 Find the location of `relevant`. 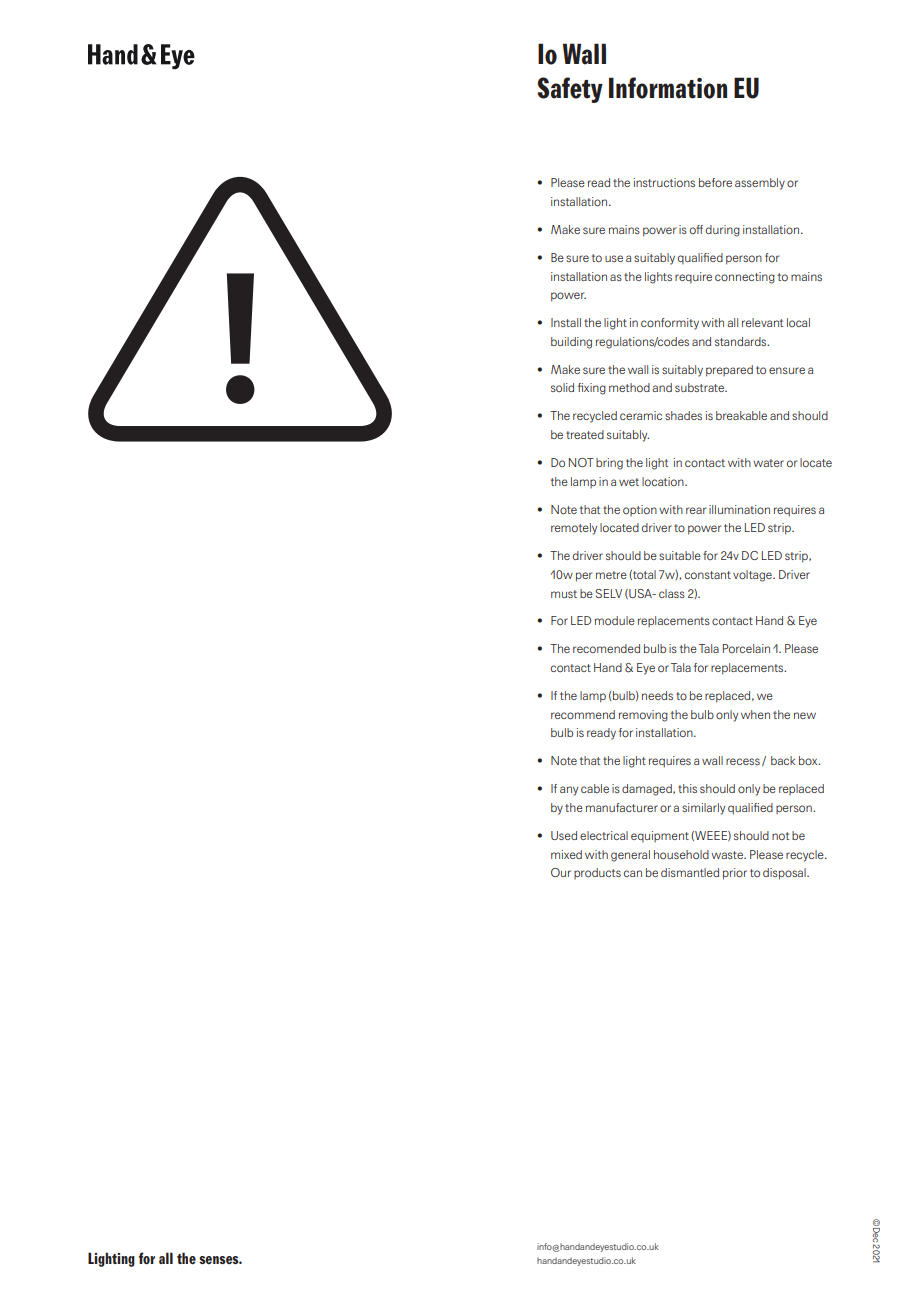

relevant is located at coordinates (762, 322).
